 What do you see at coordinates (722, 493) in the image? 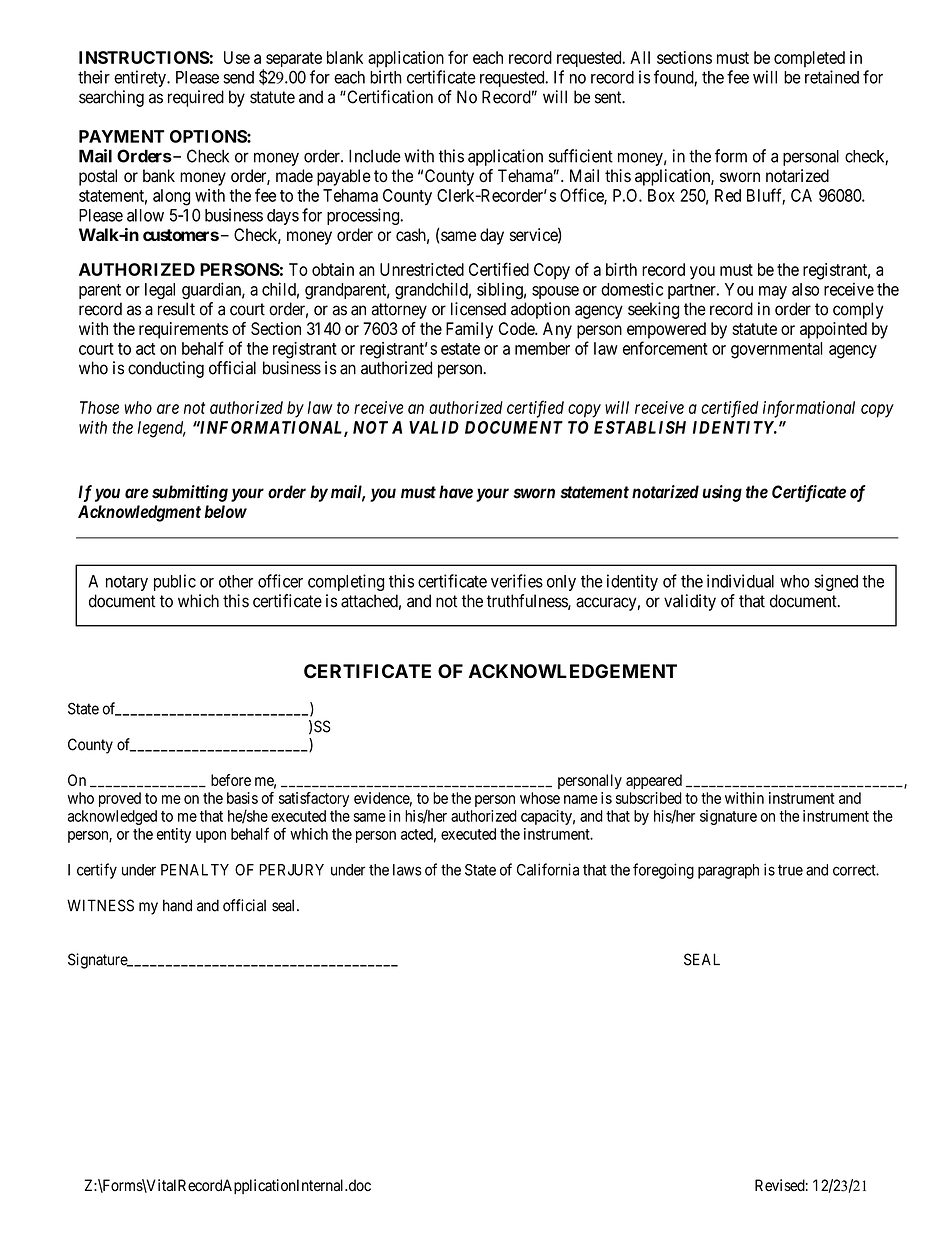
I see `using` at bounding box center [722, 493].
